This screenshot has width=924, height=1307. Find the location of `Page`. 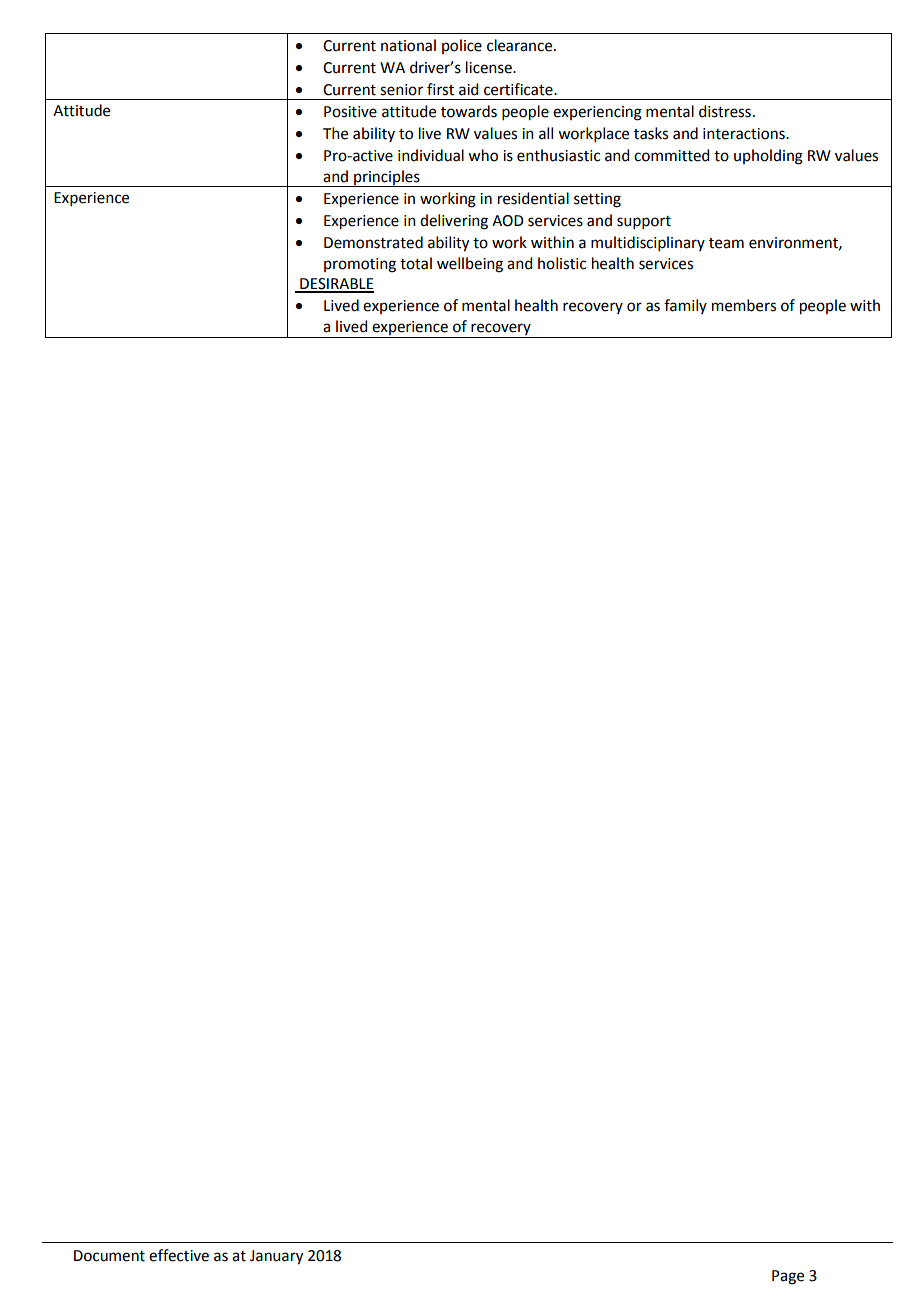

Page is located at coordinates (788, 1277).
